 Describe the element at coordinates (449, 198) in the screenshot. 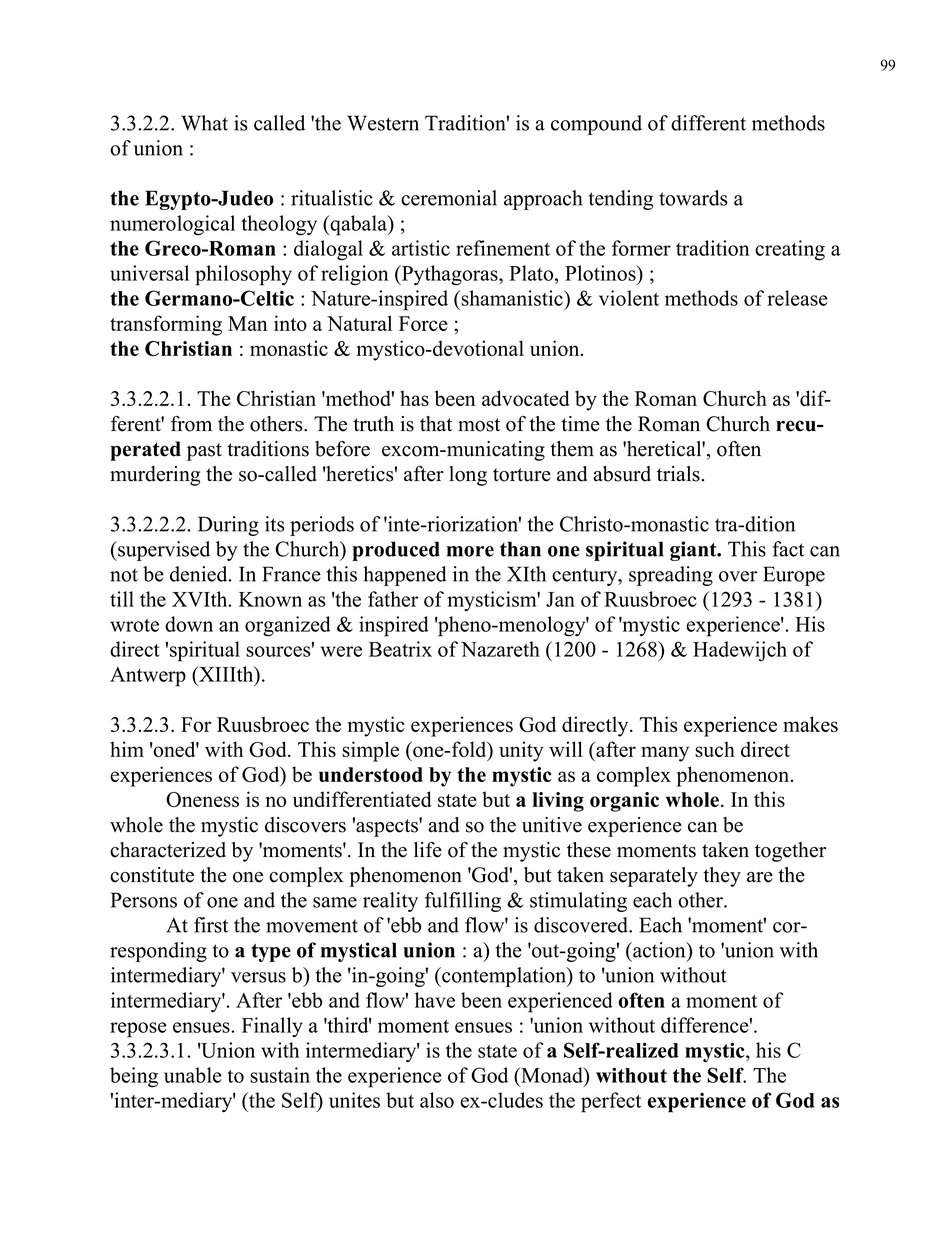

I see `ceremonial` at that location.
